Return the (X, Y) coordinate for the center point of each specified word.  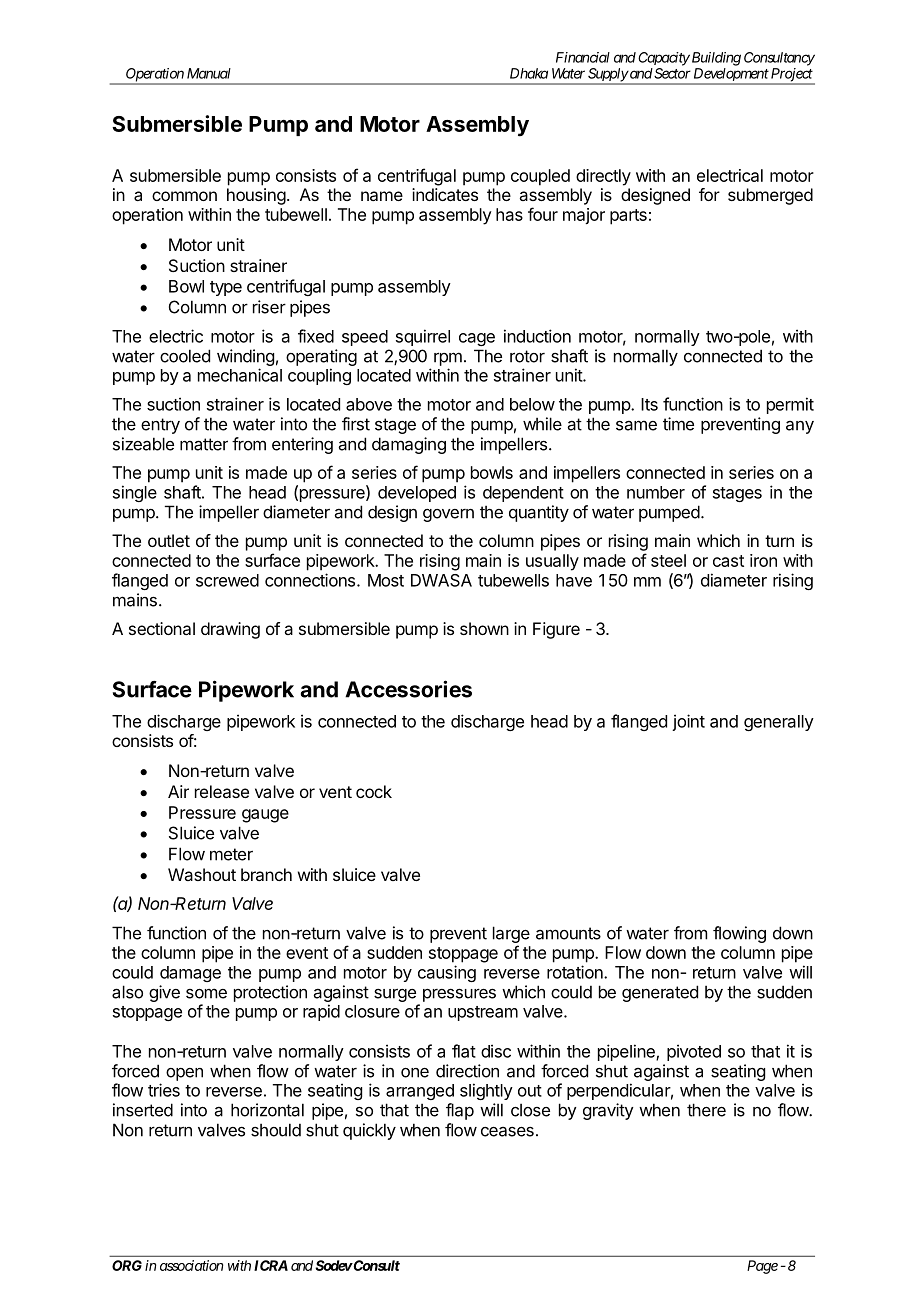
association (191, 1265)
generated (660, 993)
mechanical (240, 375)
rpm (448, 359)
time (678, 424)
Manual (209, 73)
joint (688, 722)
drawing (230, 630)
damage (190, 974)
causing (447, 973)
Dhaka (529, 73)
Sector (671, 73)
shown (484, 628)
